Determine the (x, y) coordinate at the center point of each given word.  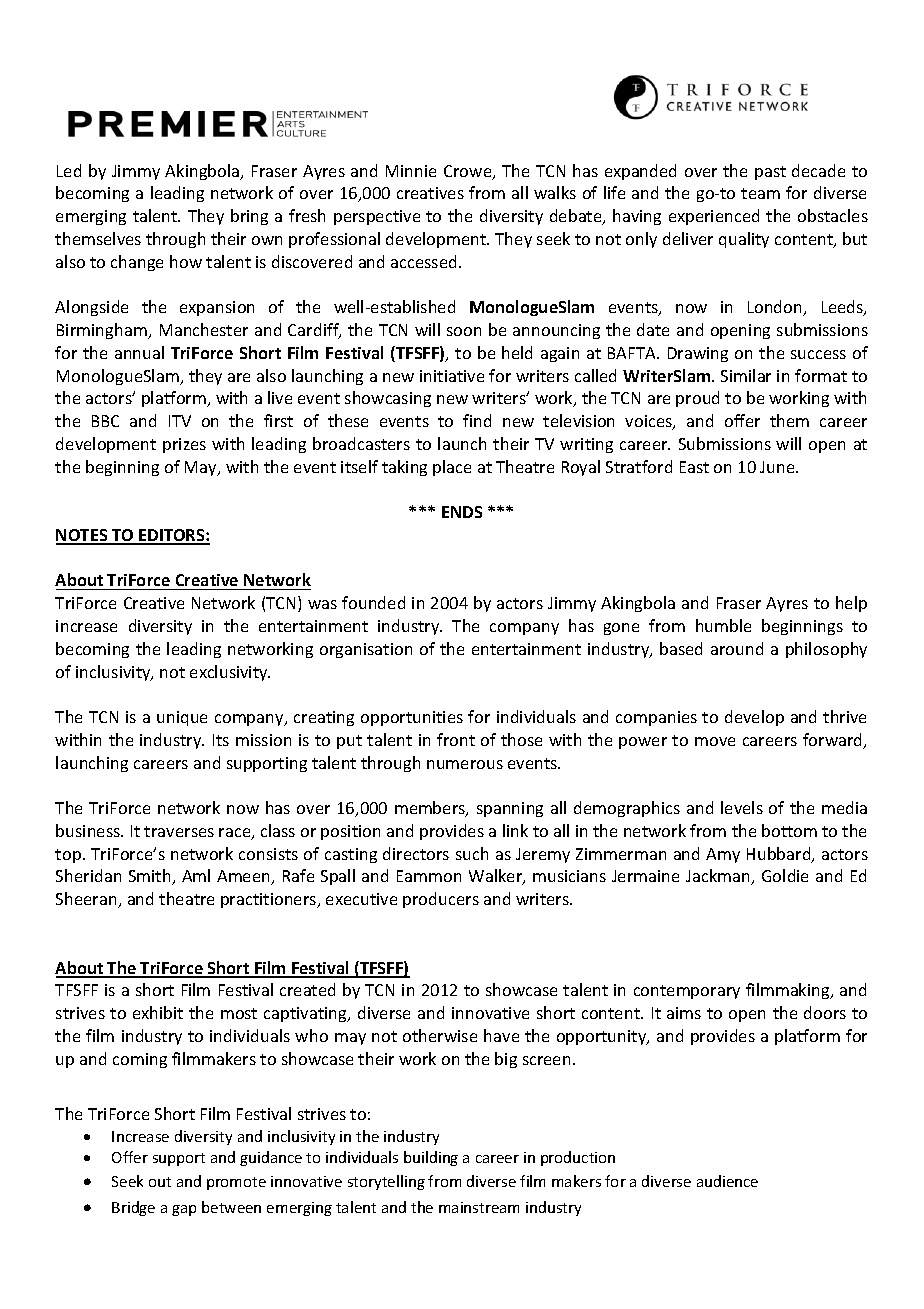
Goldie (785, 875)
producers (441, 900)
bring (249, 217)
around (737, 648)
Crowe (469, 172)
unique (182, 718)
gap (184, 1210)
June (778, 467)
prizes (184, 445)
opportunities (412, 718)
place (452, 468)
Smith (151, 877)
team (760, 193)
